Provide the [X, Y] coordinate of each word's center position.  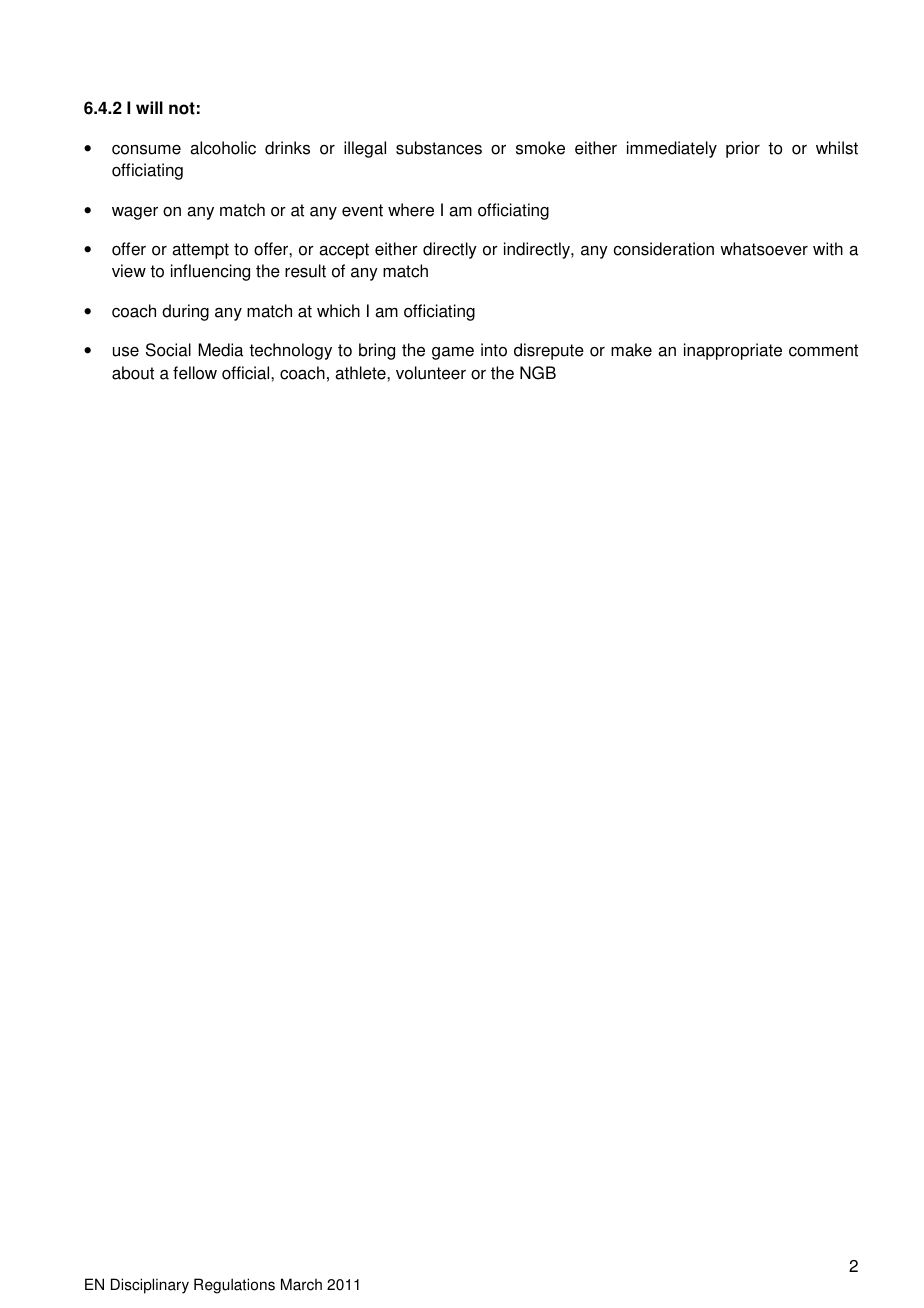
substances [439, 148]
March [301, 1284]
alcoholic [223, 148]
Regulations [234, 1286]
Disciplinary [150, 1286]
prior [743, 149]
